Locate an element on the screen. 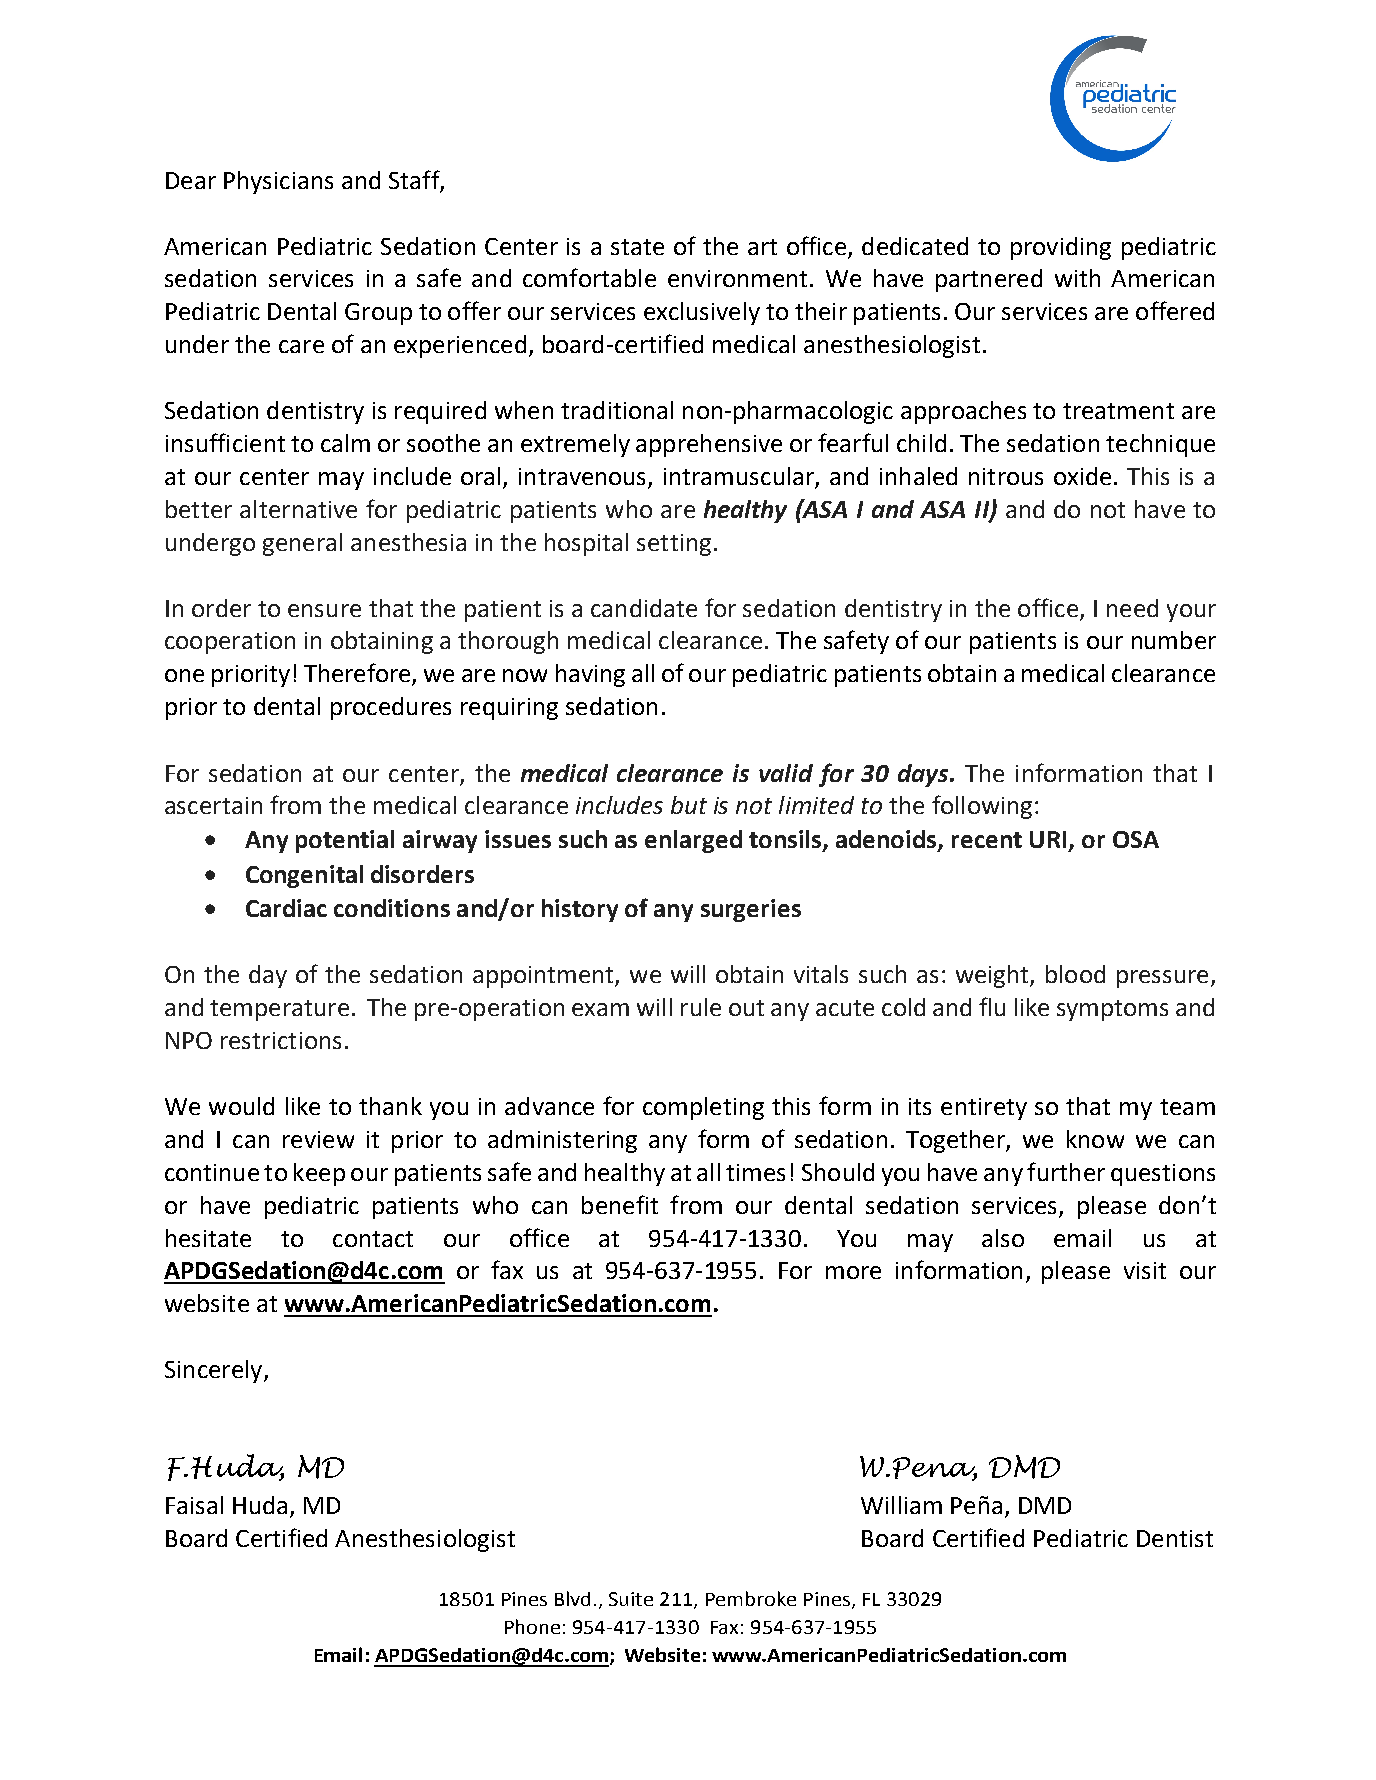 The height and width of the screenshot is (1780, 1376). Physicians is located at coordinates (278, 182).
